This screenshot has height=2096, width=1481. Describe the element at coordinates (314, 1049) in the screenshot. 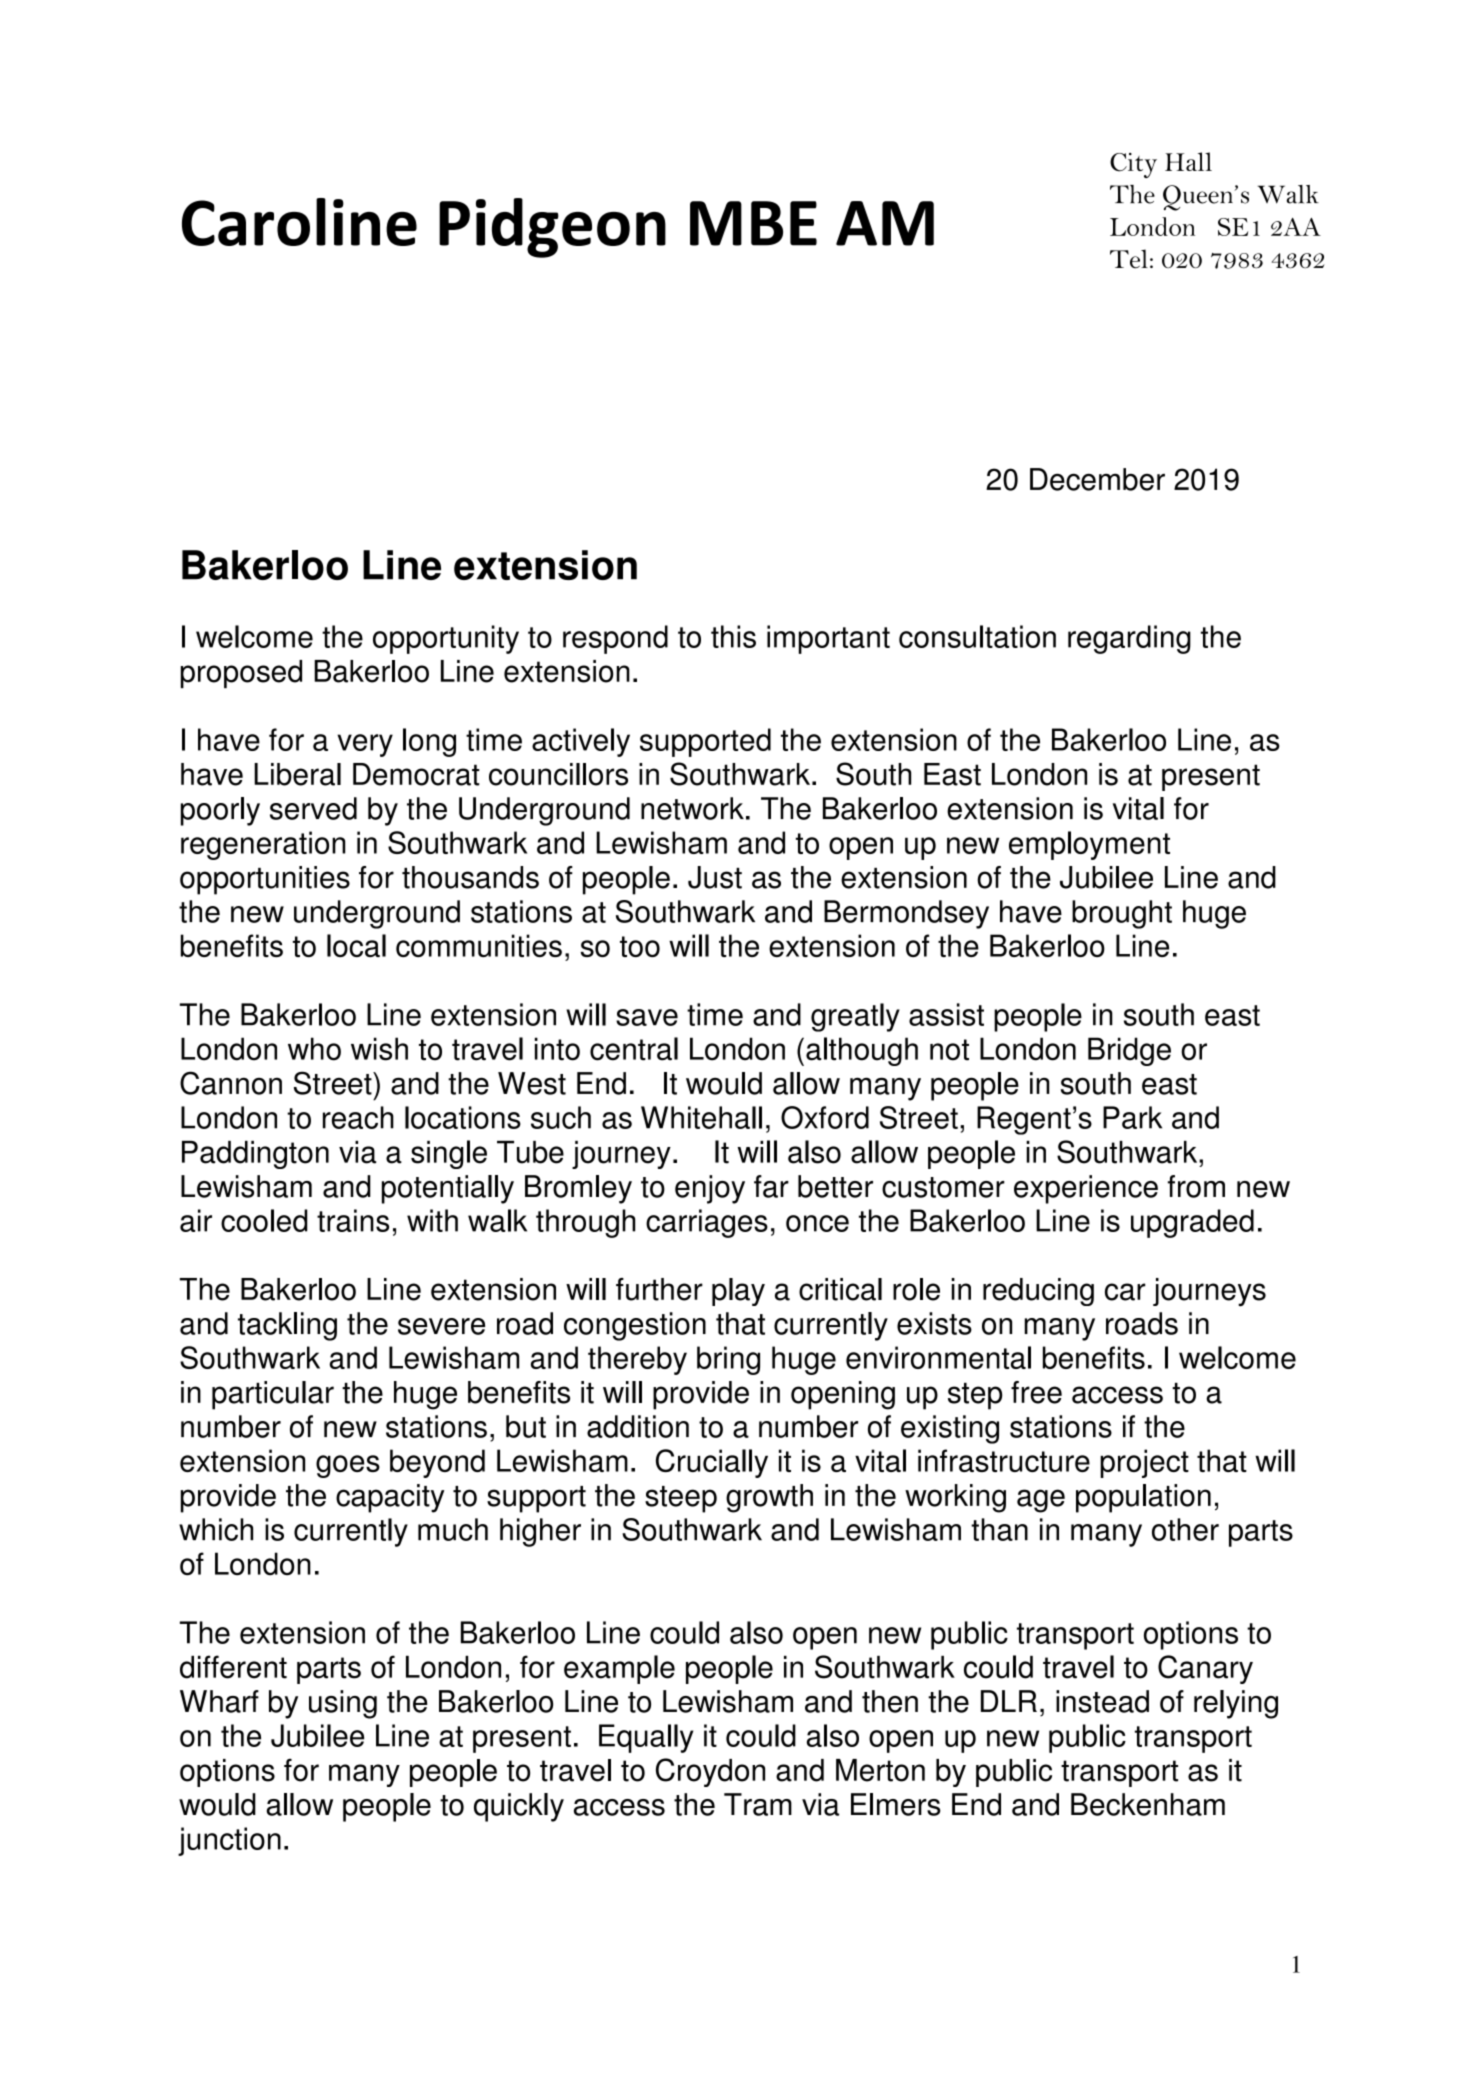

I see `who` at that location.
